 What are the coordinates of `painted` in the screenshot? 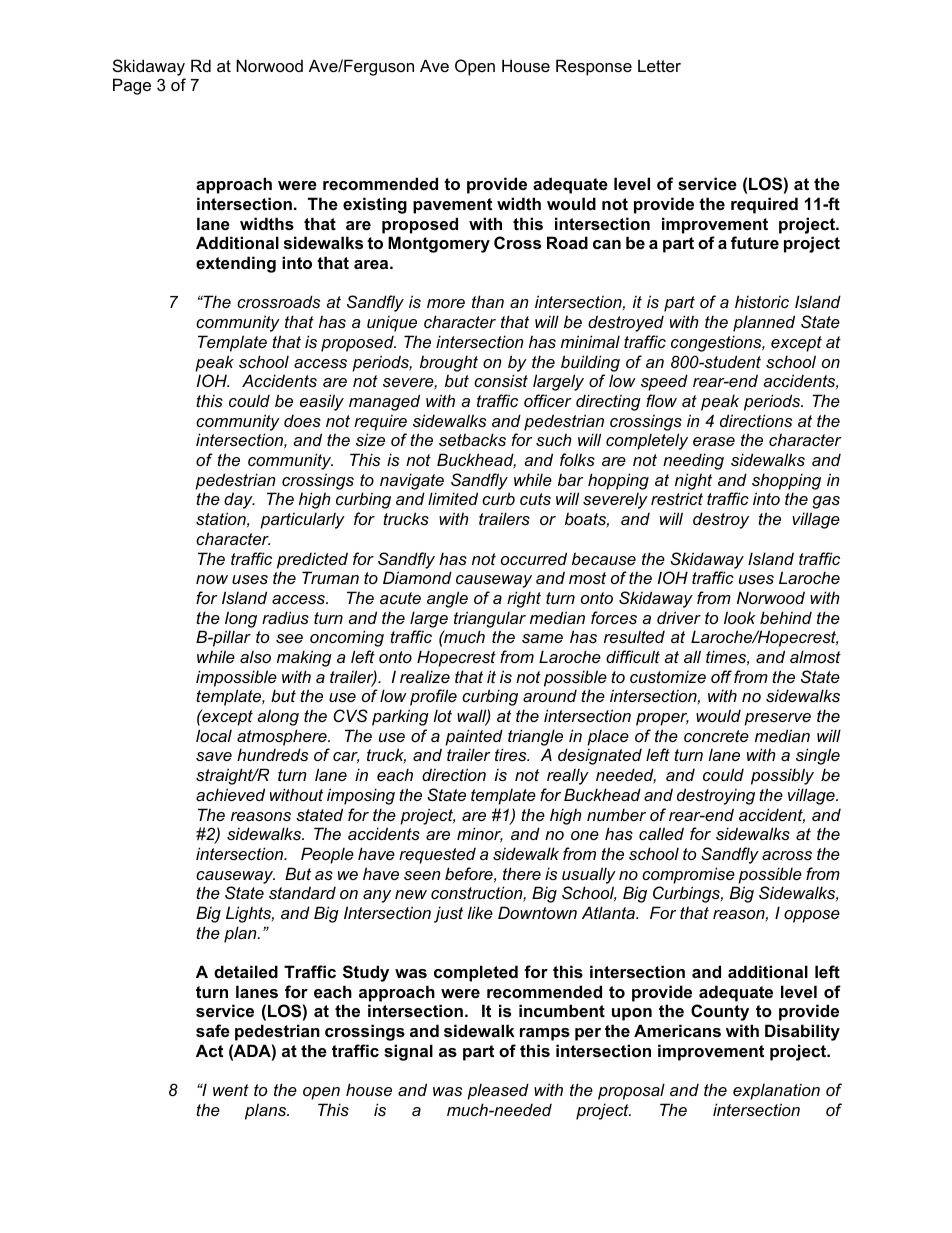 It's located at (474, 737).
